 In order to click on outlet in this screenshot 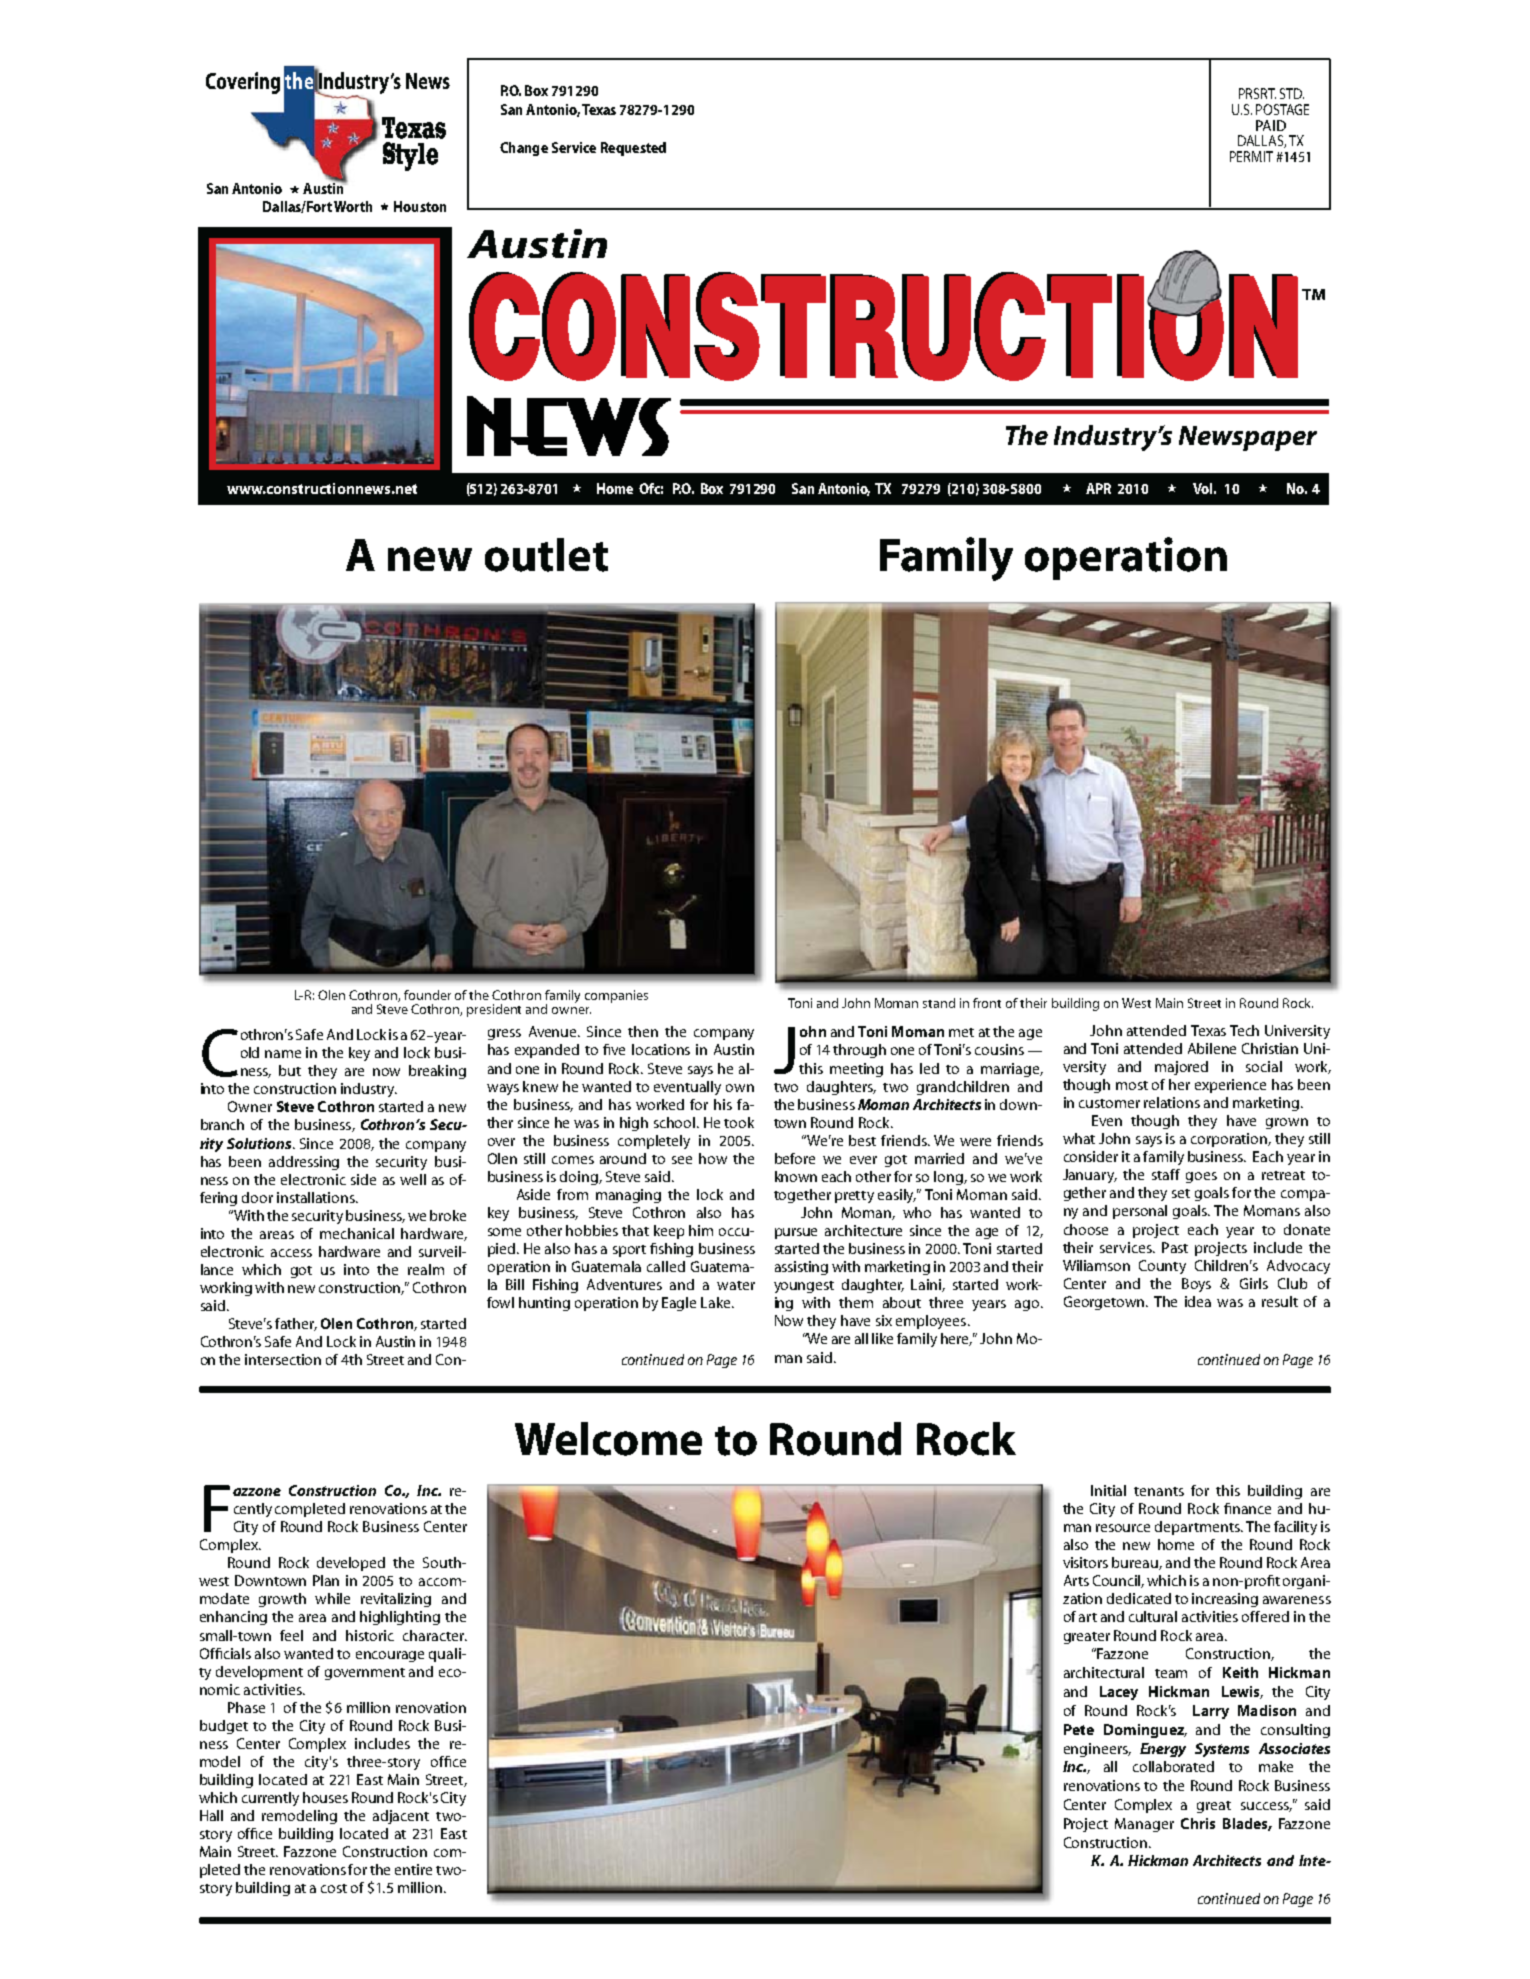, I will do `click(546, 555)`.
